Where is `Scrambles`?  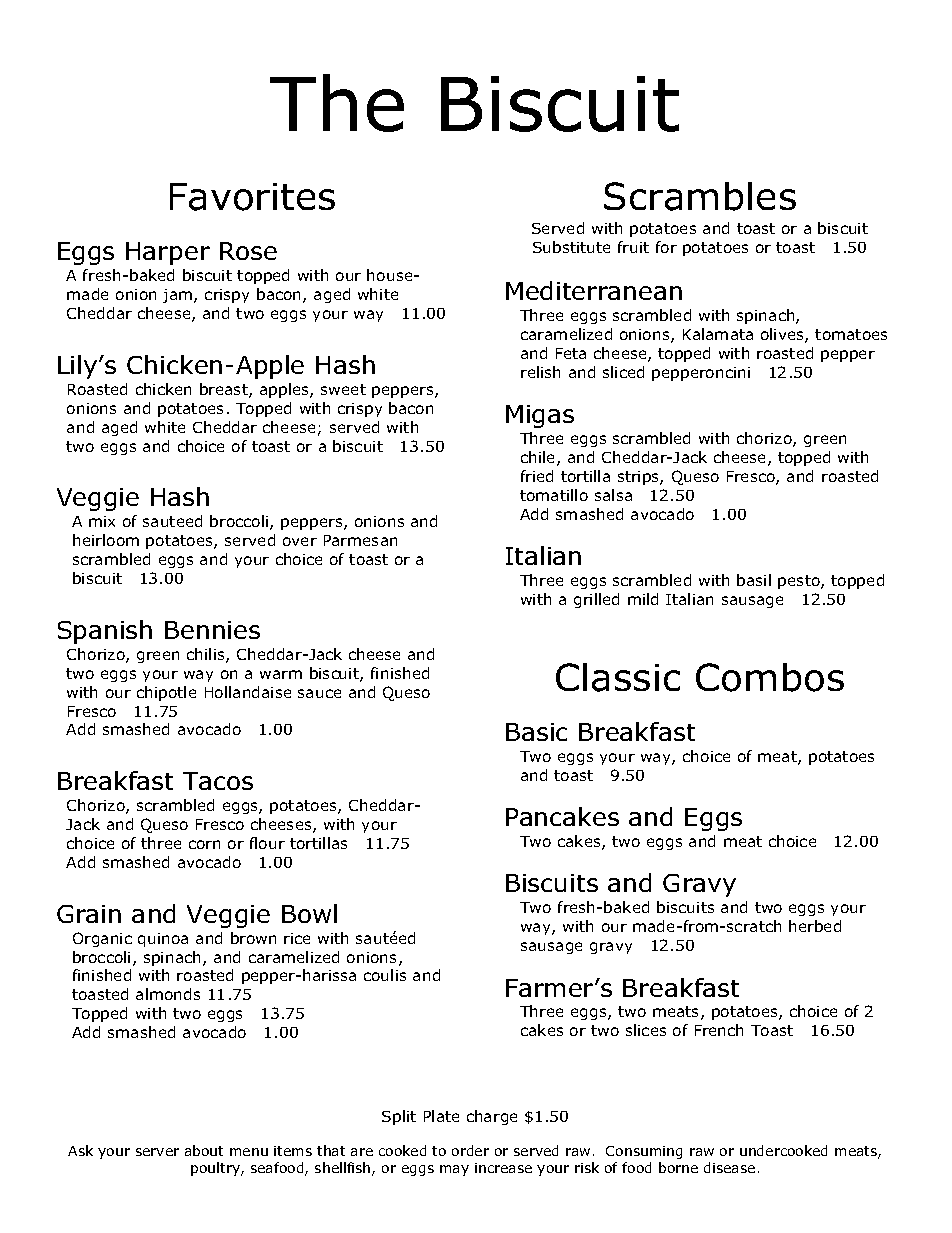
Scrambles is located at coordinates (700, 196).
